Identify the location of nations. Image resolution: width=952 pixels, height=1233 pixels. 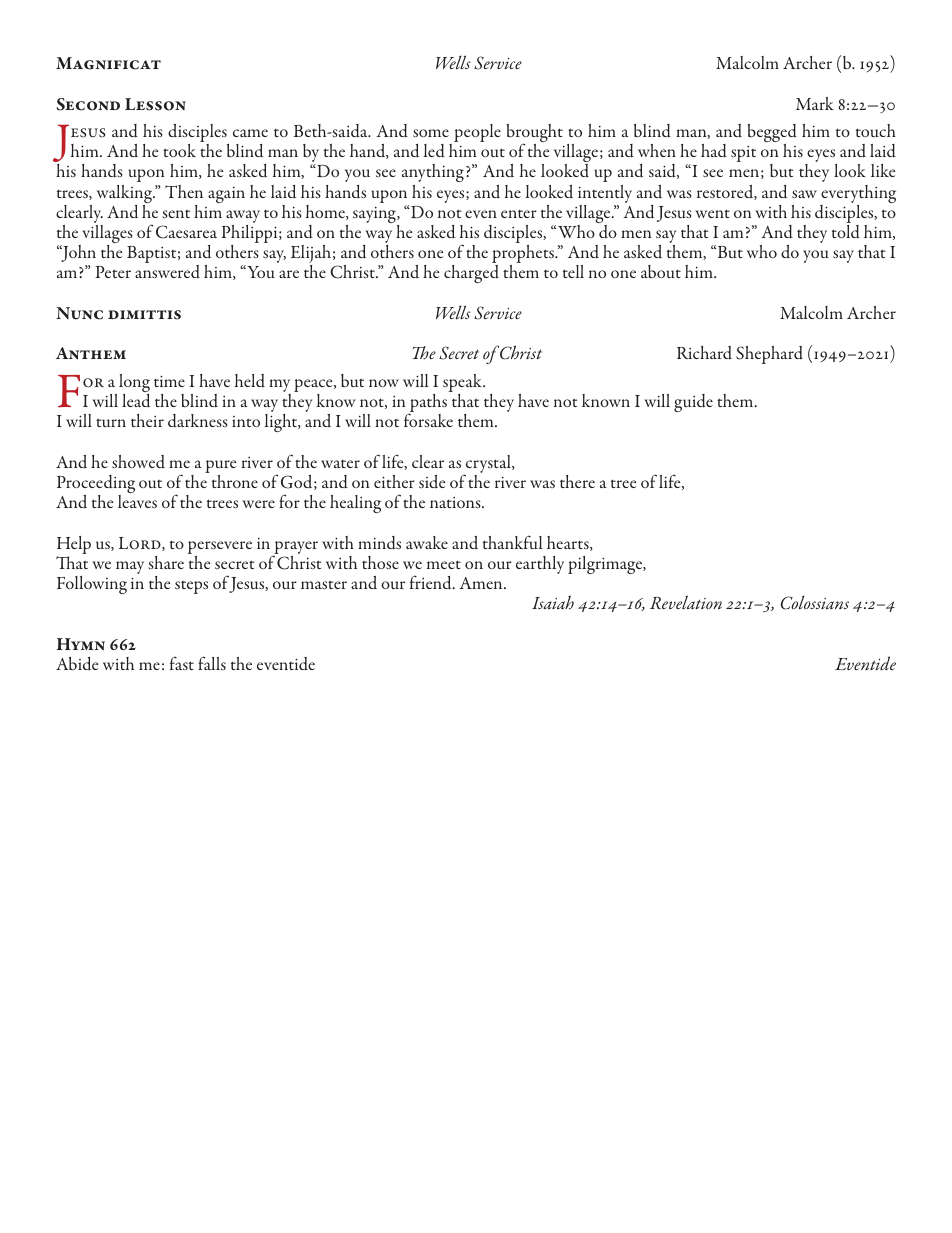
(456, 502).
